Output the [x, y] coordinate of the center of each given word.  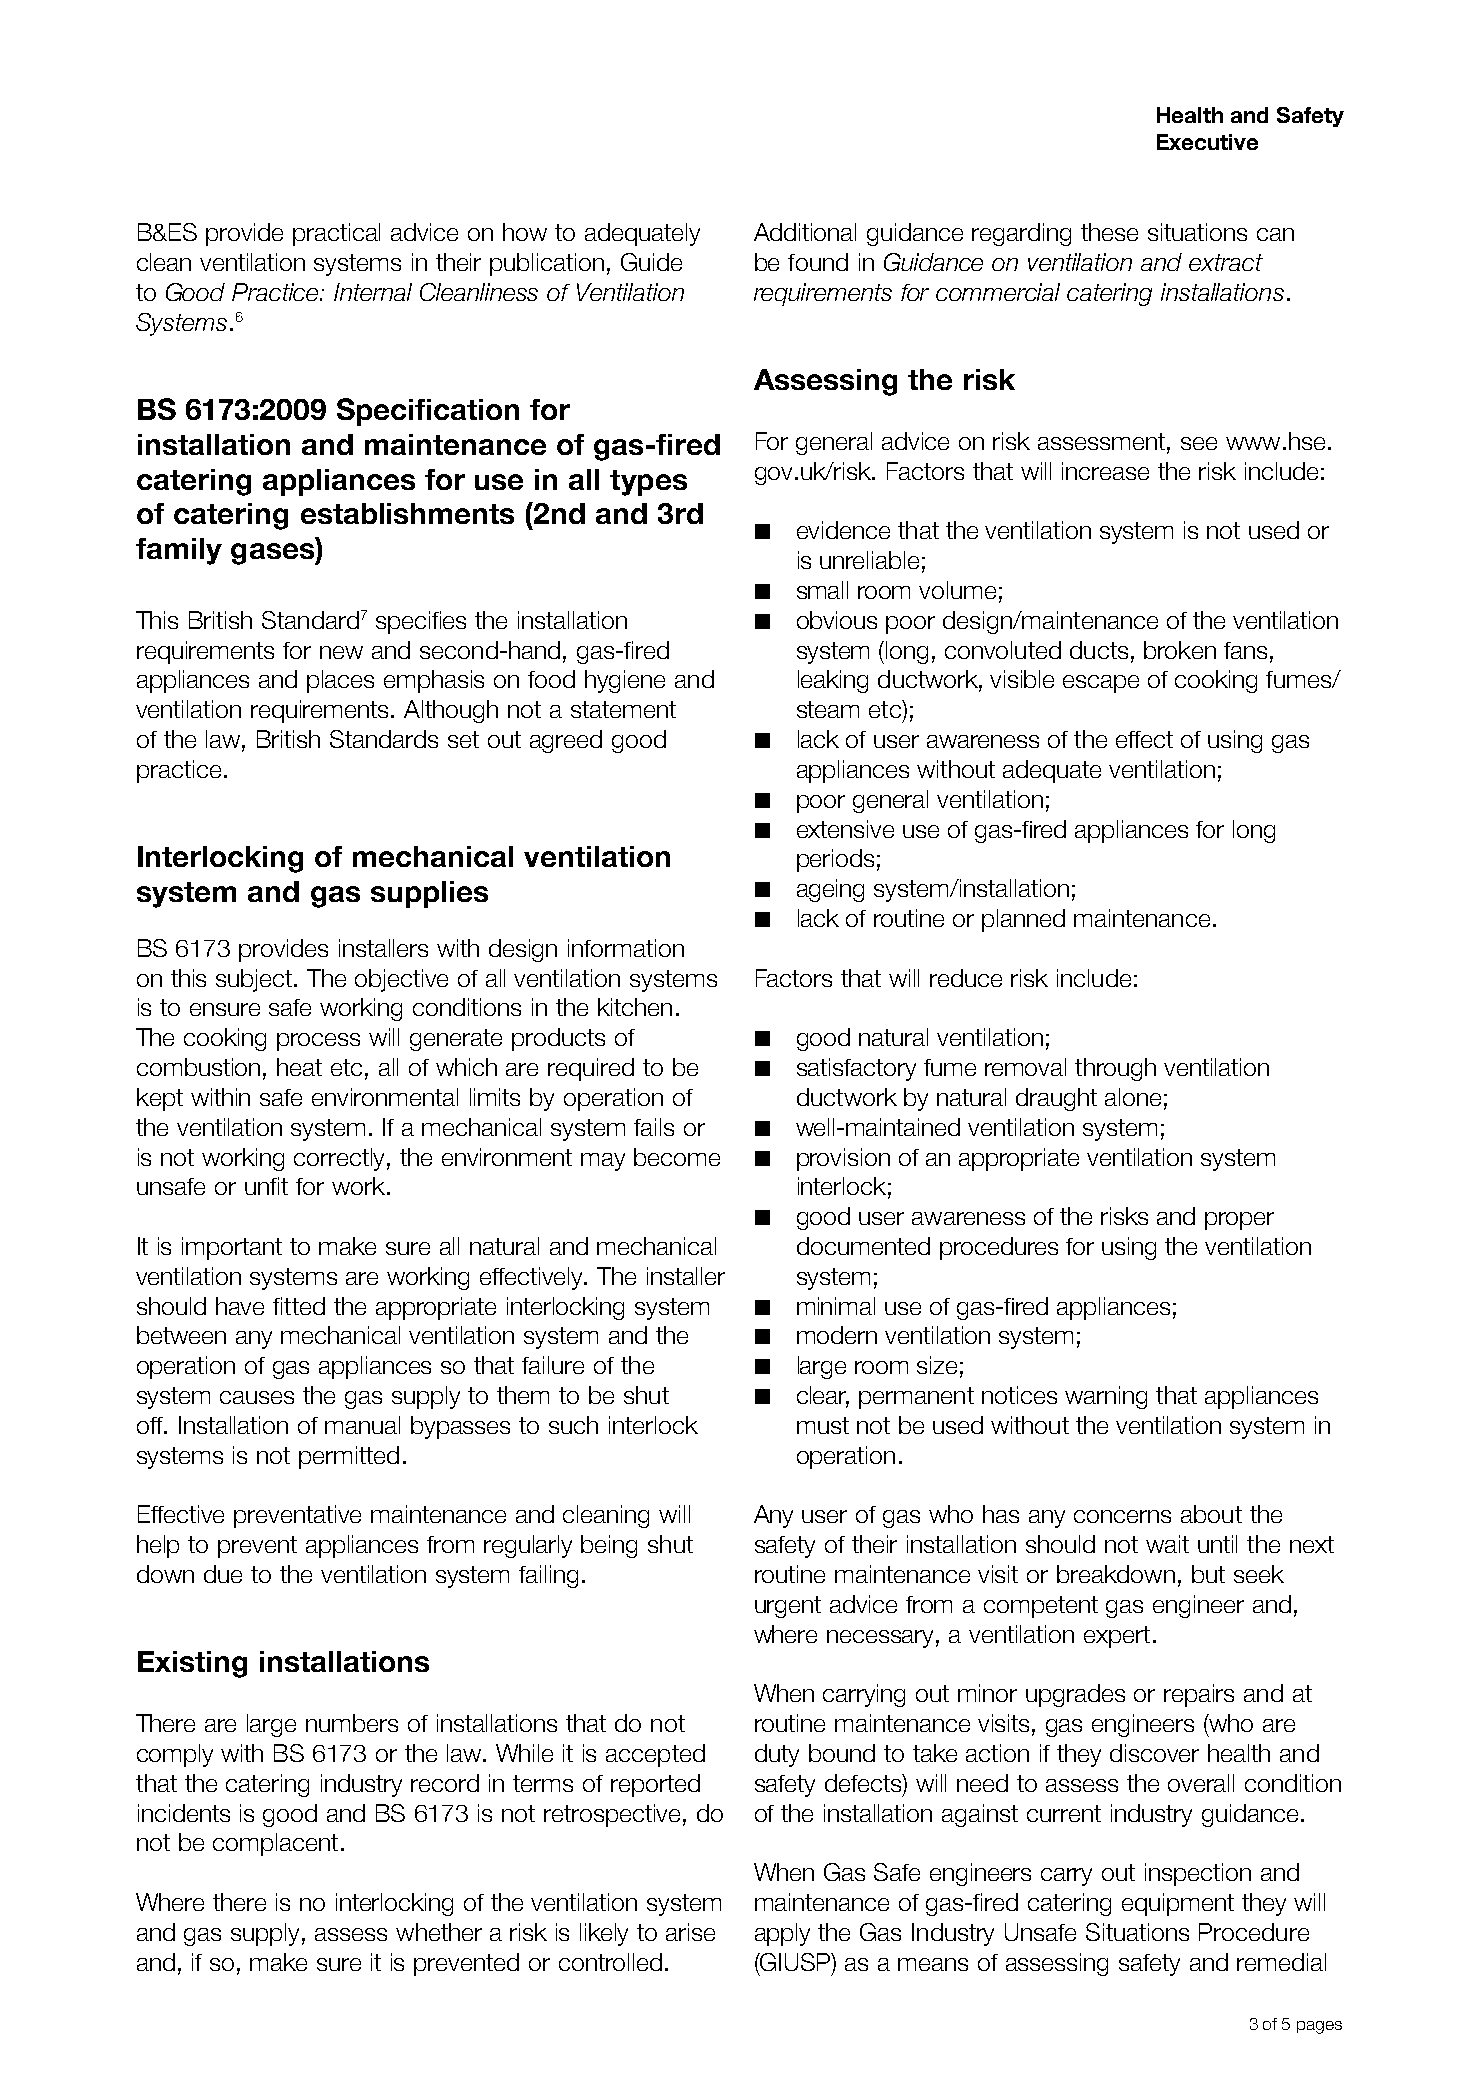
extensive [845, 829]
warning [1106, 1397]
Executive [1207, 142]
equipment [1178, 1904]
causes [257, 1397]
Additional [805, 232]
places [340, 681]
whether [439, 1932]
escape [1101, 684]
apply [782, 1934]
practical [336, 234]
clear [823, 1396]
